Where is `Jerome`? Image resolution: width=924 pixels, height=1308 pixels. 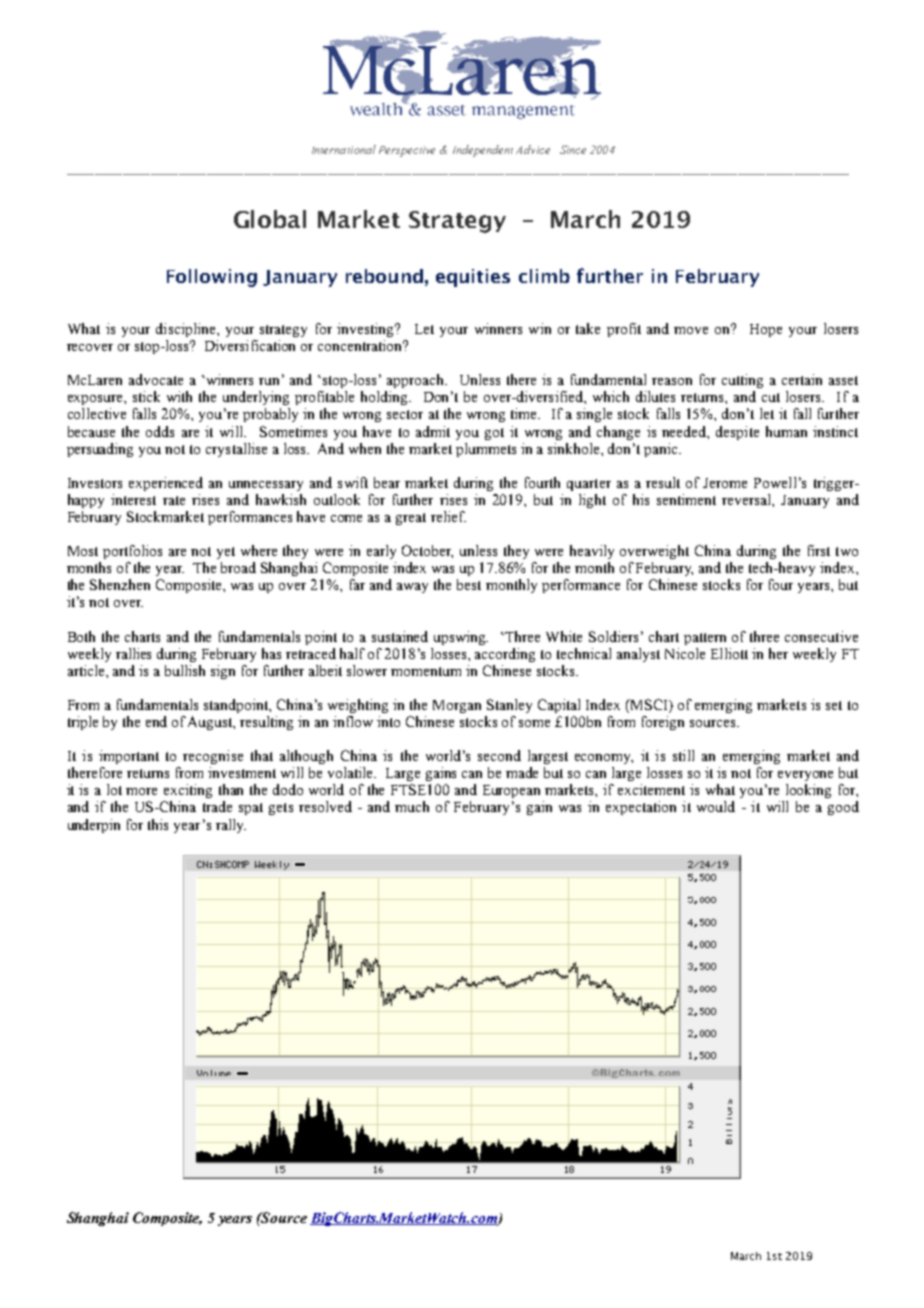
Jerome is located at coordinates (725, 483).
